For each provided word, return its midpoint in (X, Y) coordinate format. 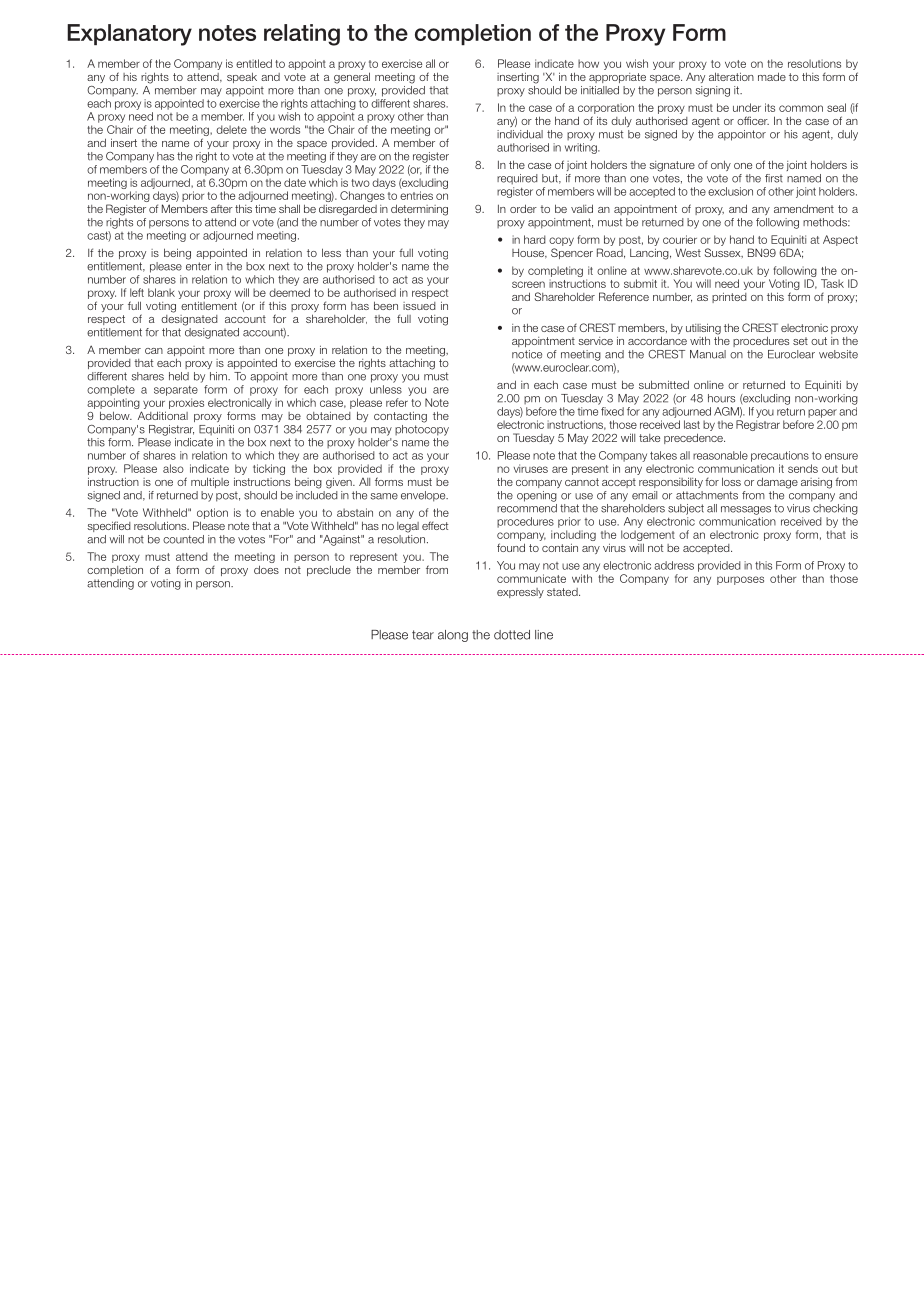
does (266, 569)
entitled (254, 63)
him (219, 376)
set (800, 341)
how (588, 63)
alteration (731, 76)
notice (527, 354)
